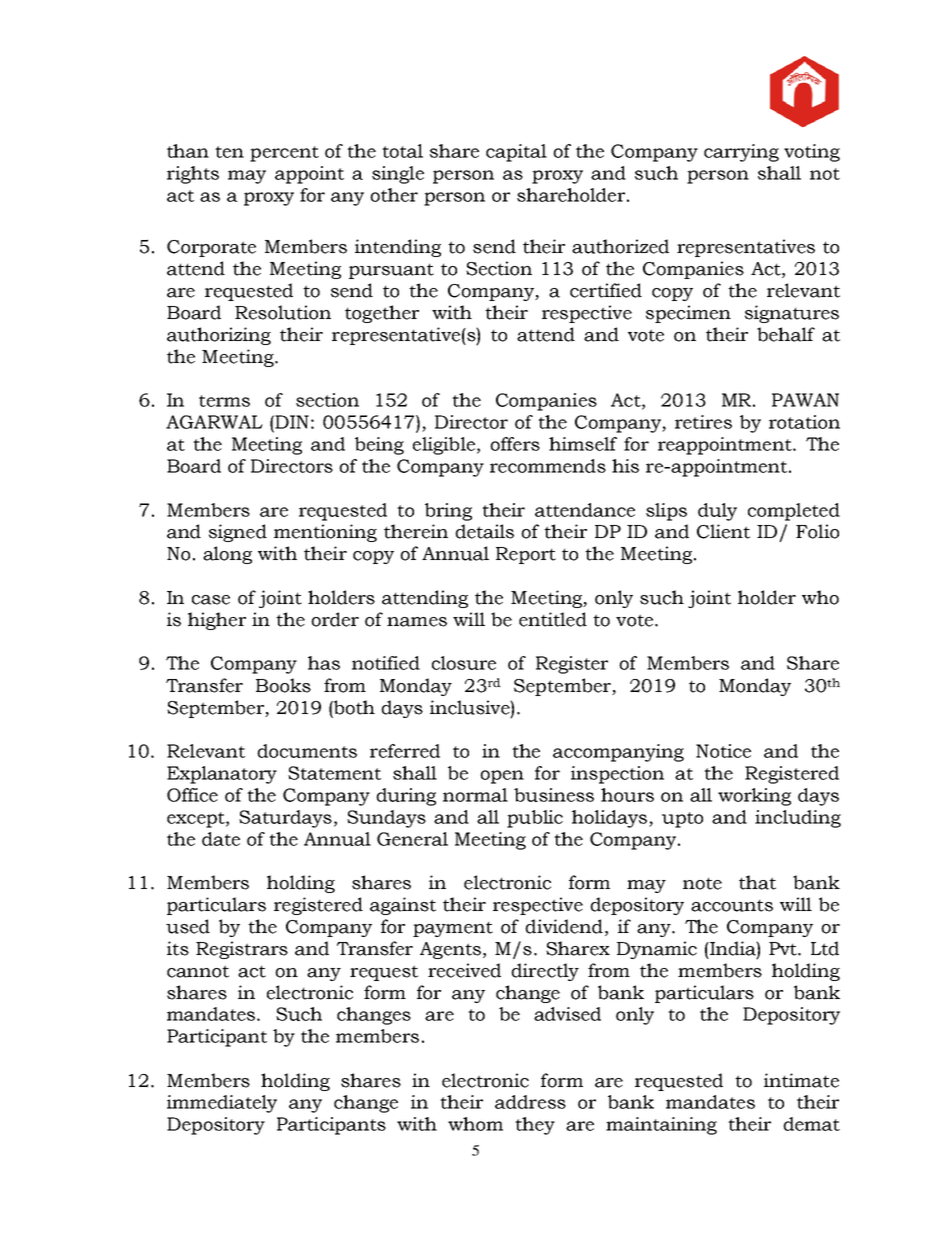 The image size is (952, 1233). What do you see at coordinates (723, 531) in the image?
I see `Client` at bounding box center [723, 531].
